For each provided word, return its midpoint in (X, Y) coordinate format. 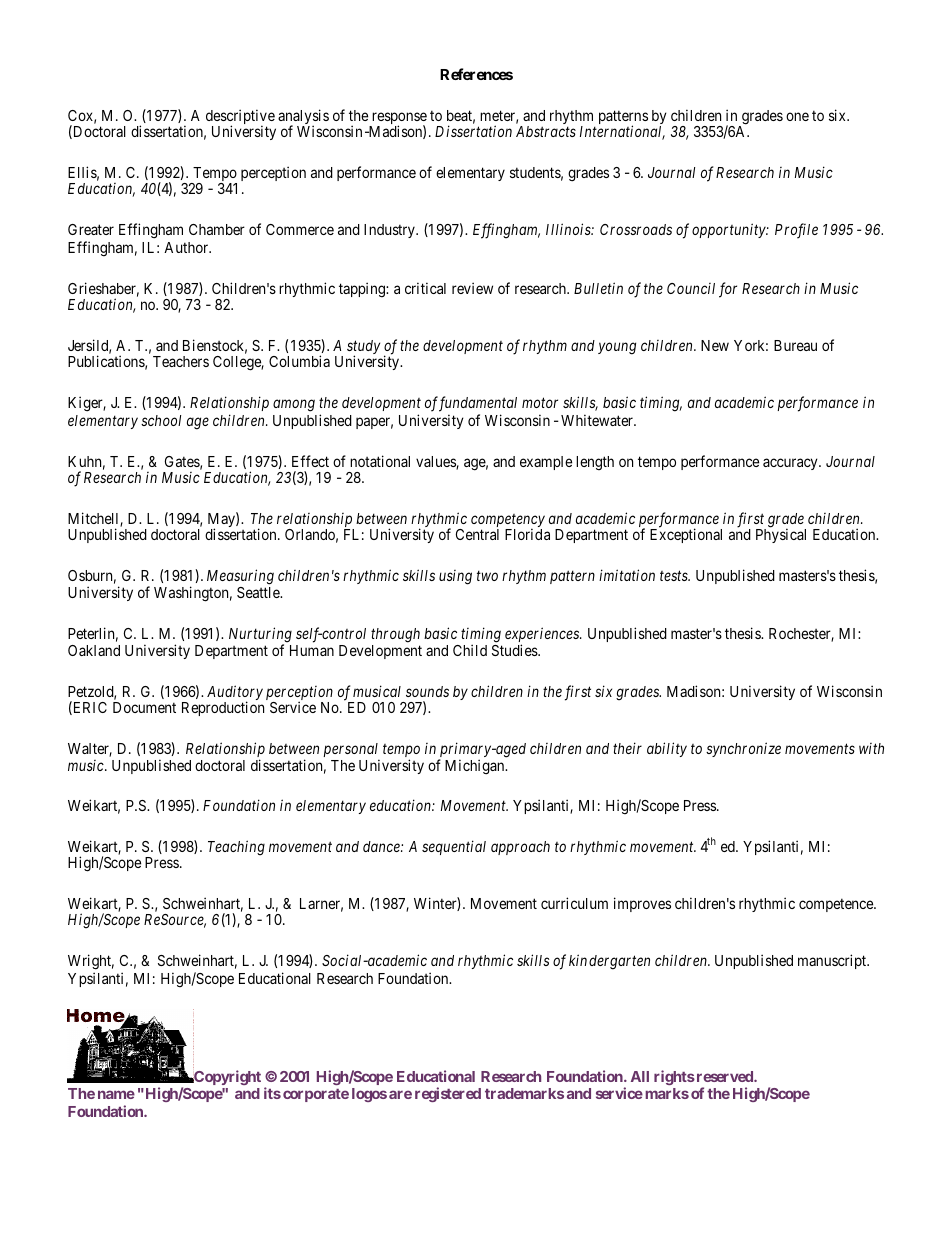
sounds (427, 691)
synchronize (743, 749)
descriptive (240, 118)
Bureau (795, 345)
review (472, 288)
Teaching (236, 848)
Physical (781, 535)
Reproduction (223, 708)
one (797, 116)
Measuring (240, 577)
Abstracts (546, 131)
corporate (316, 1095)
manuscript (833, 961)
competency (508, 522)
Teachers (181, 361)
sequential (454, 847)
